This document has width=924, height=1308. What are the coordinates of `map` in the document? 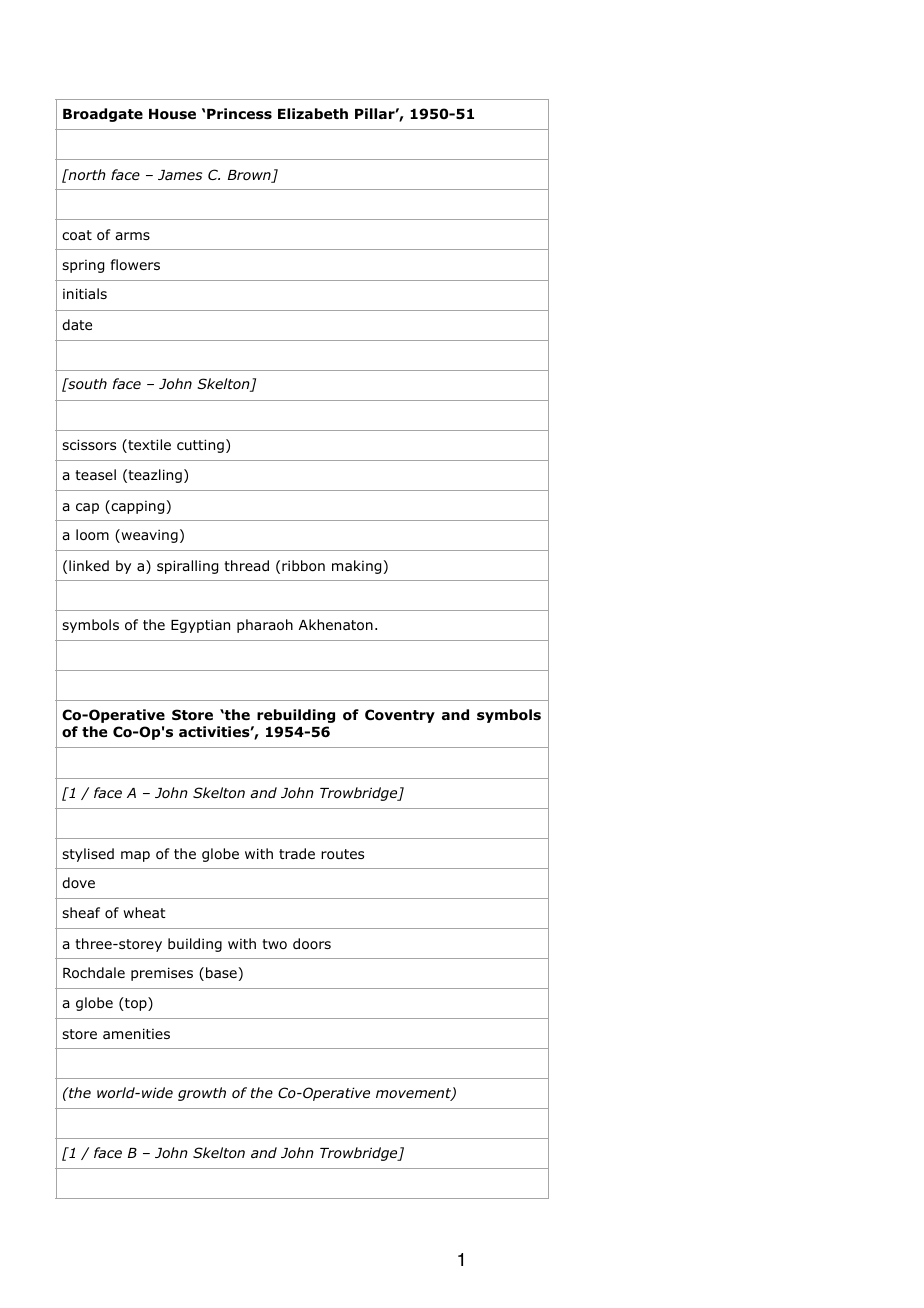 It's located at (135, 856).
